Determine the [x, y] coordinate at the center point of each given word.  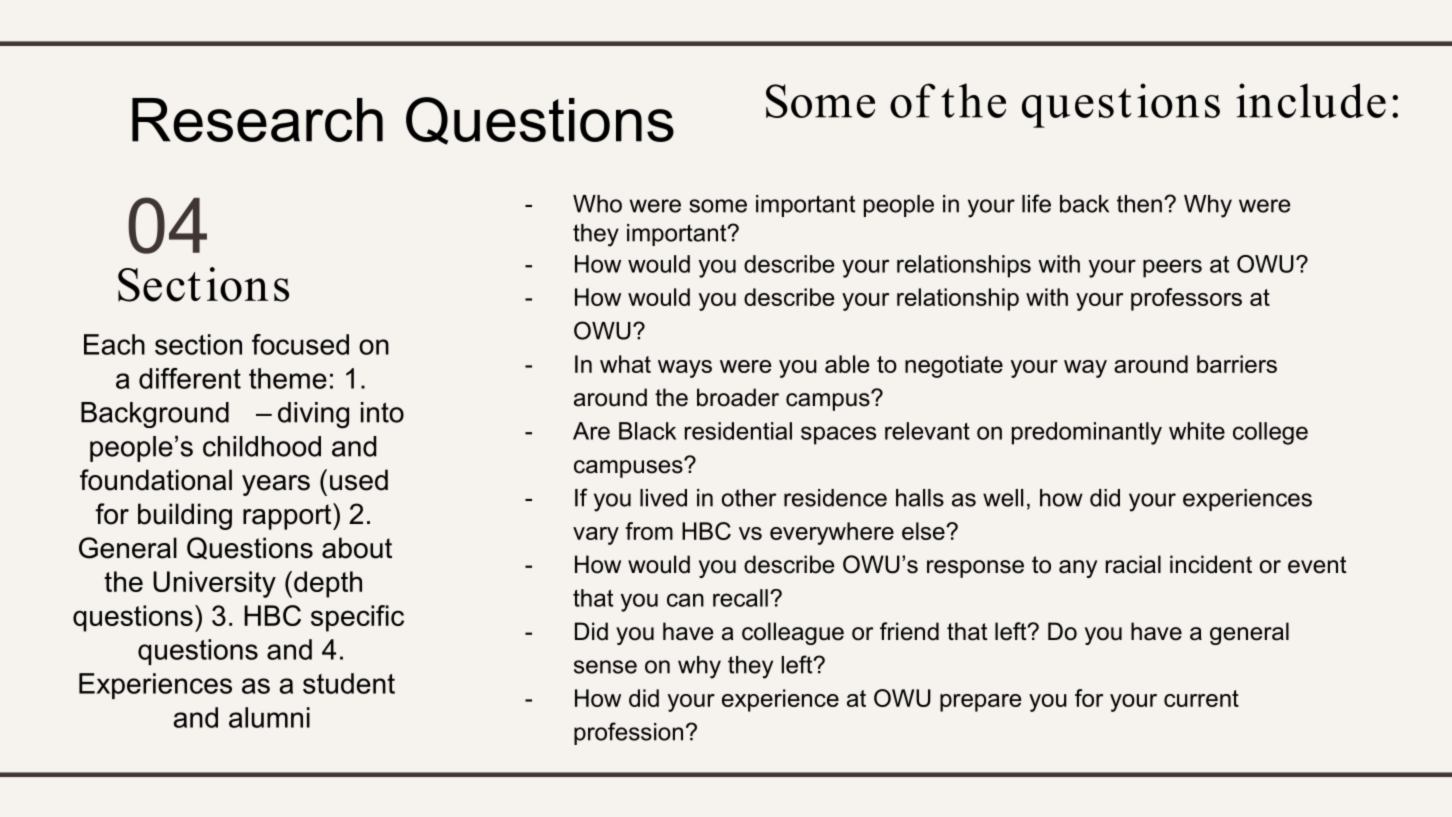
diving [313, 415]
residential [738, 431]
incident [1211, 564]
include [1311, 100]
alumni [269, 717]
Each [114, 344]
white [1197, 431]
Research [257, 120]
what [625, 364]
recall [740, 598]
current [1201, 698]
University [214, 584]
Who [597, 204]
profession [628, 733]
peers [1172, 268]
